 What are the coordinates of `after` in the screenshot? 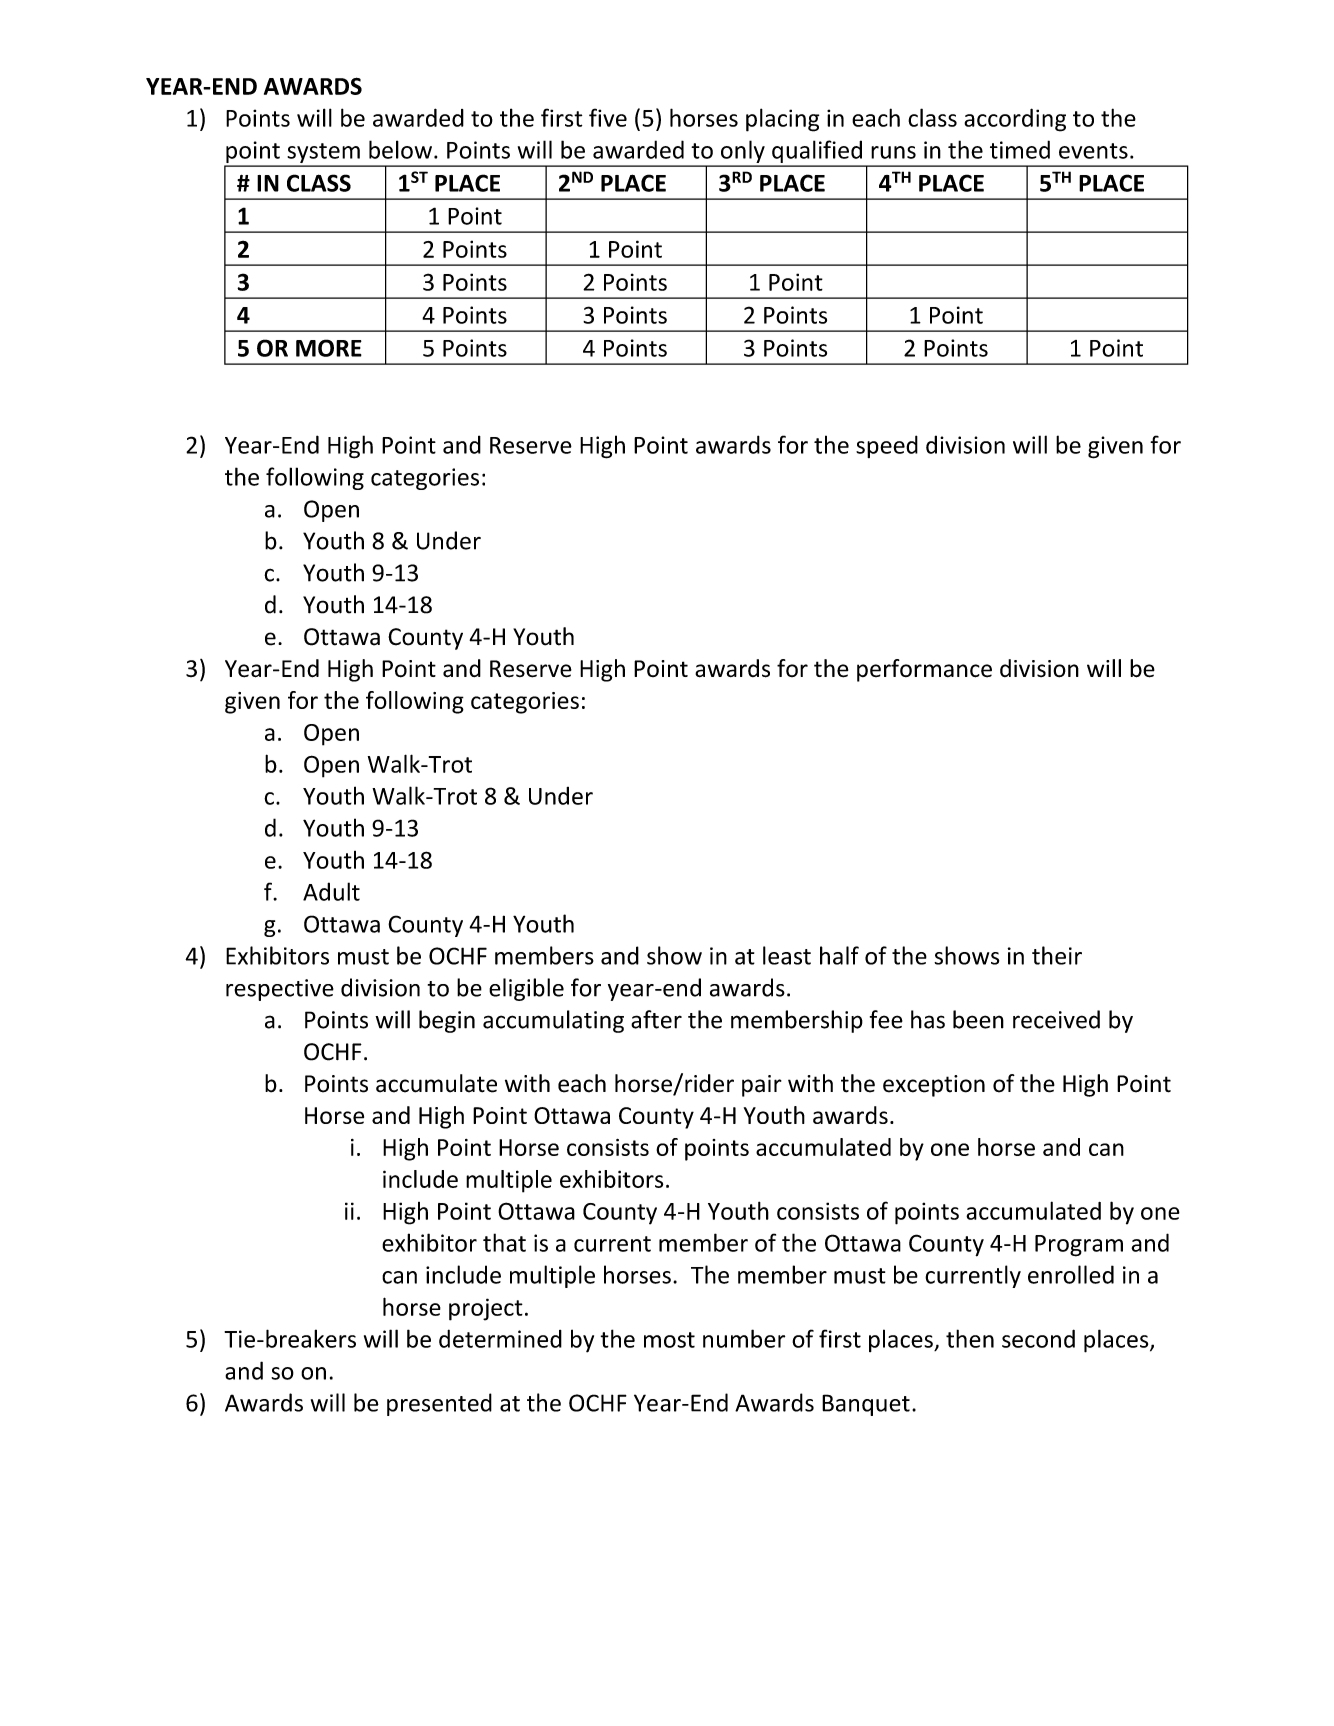 It's located at (656, 1019).
